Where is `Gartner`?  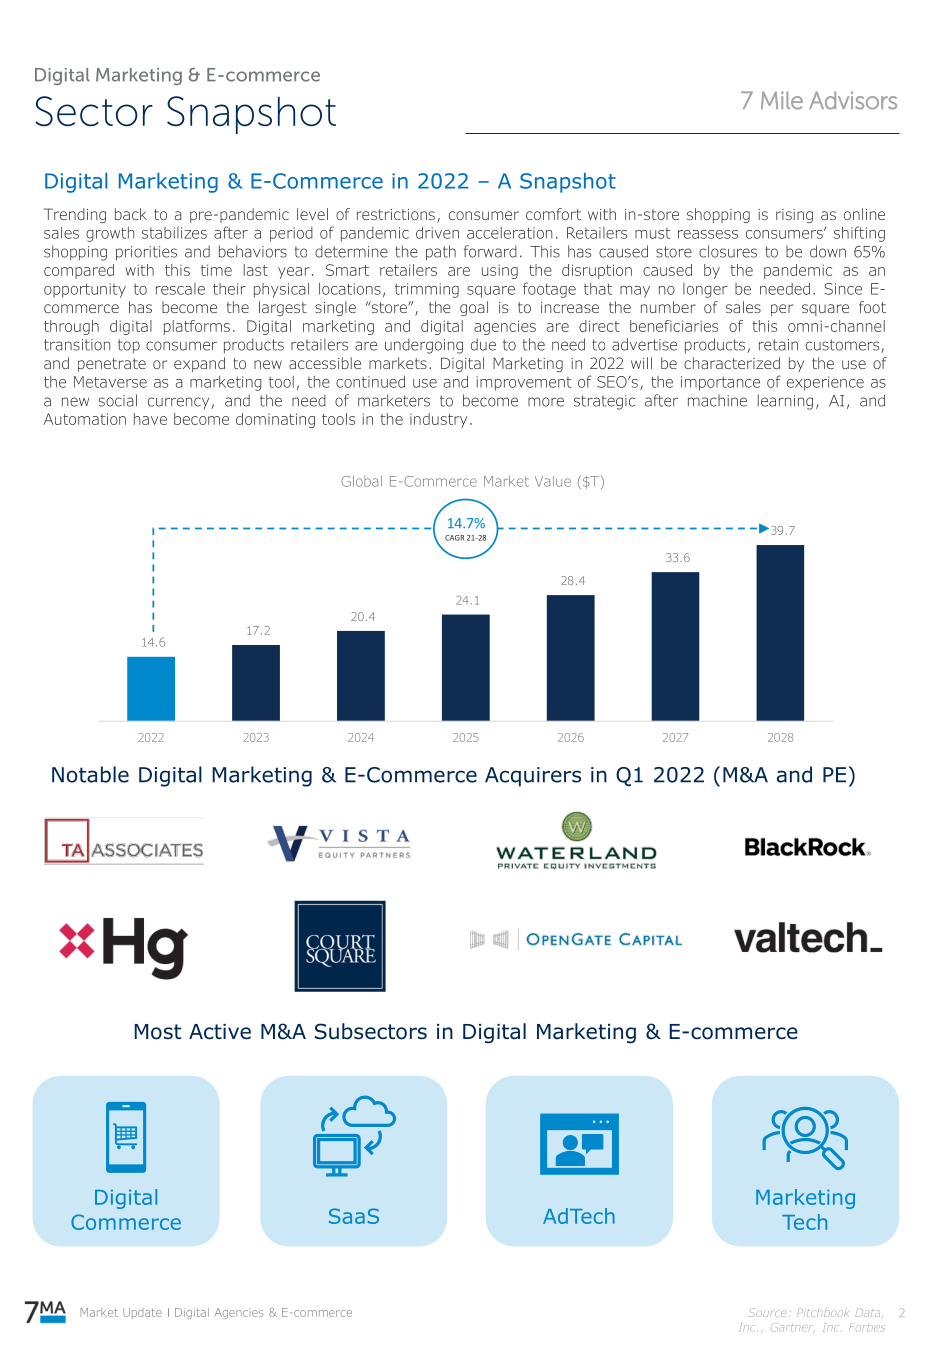
Gartner is located at coordinates (793, 1328).
